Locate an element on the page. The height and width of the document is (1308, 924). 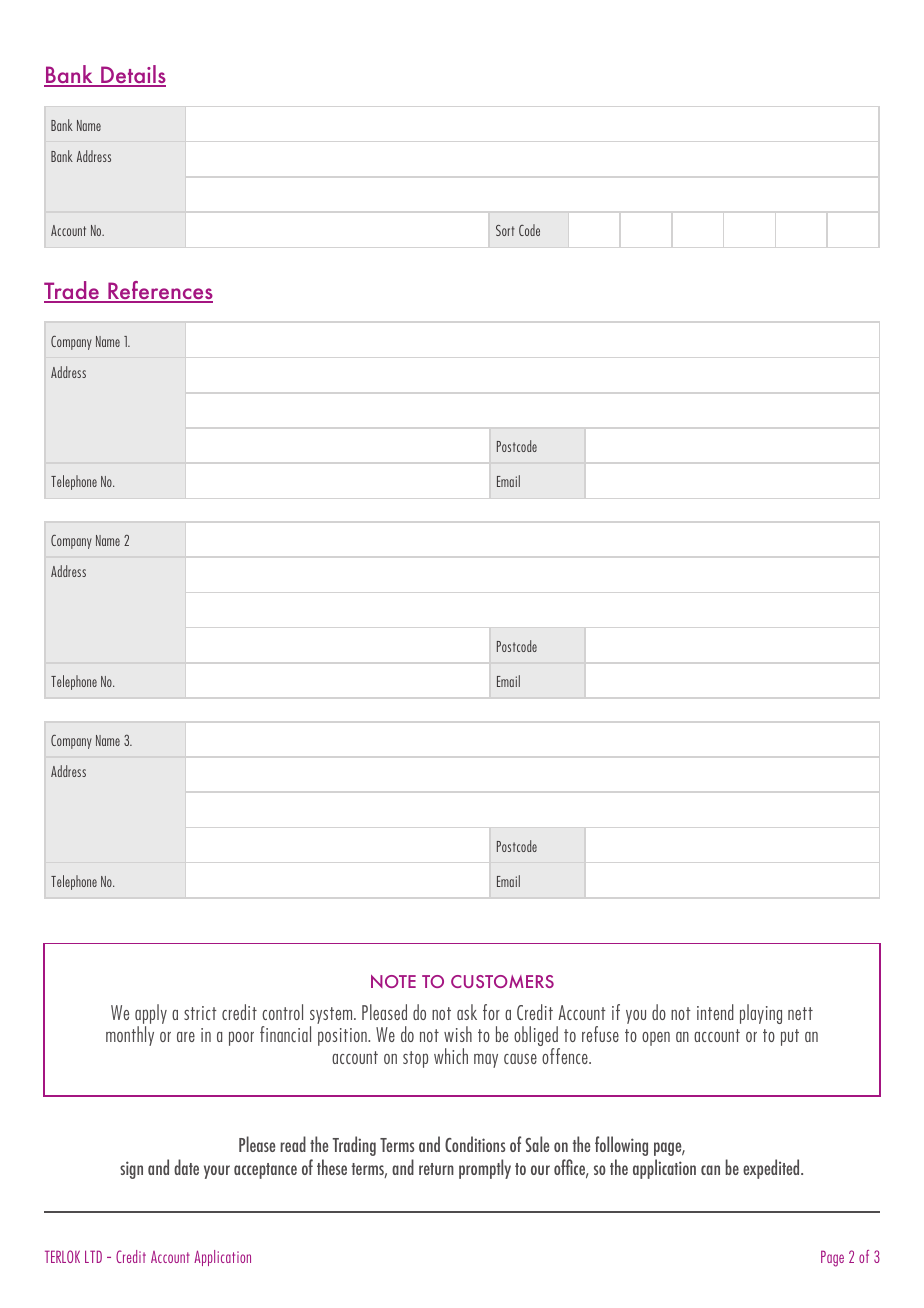
NOTE is located at coordinates (393, 981).
